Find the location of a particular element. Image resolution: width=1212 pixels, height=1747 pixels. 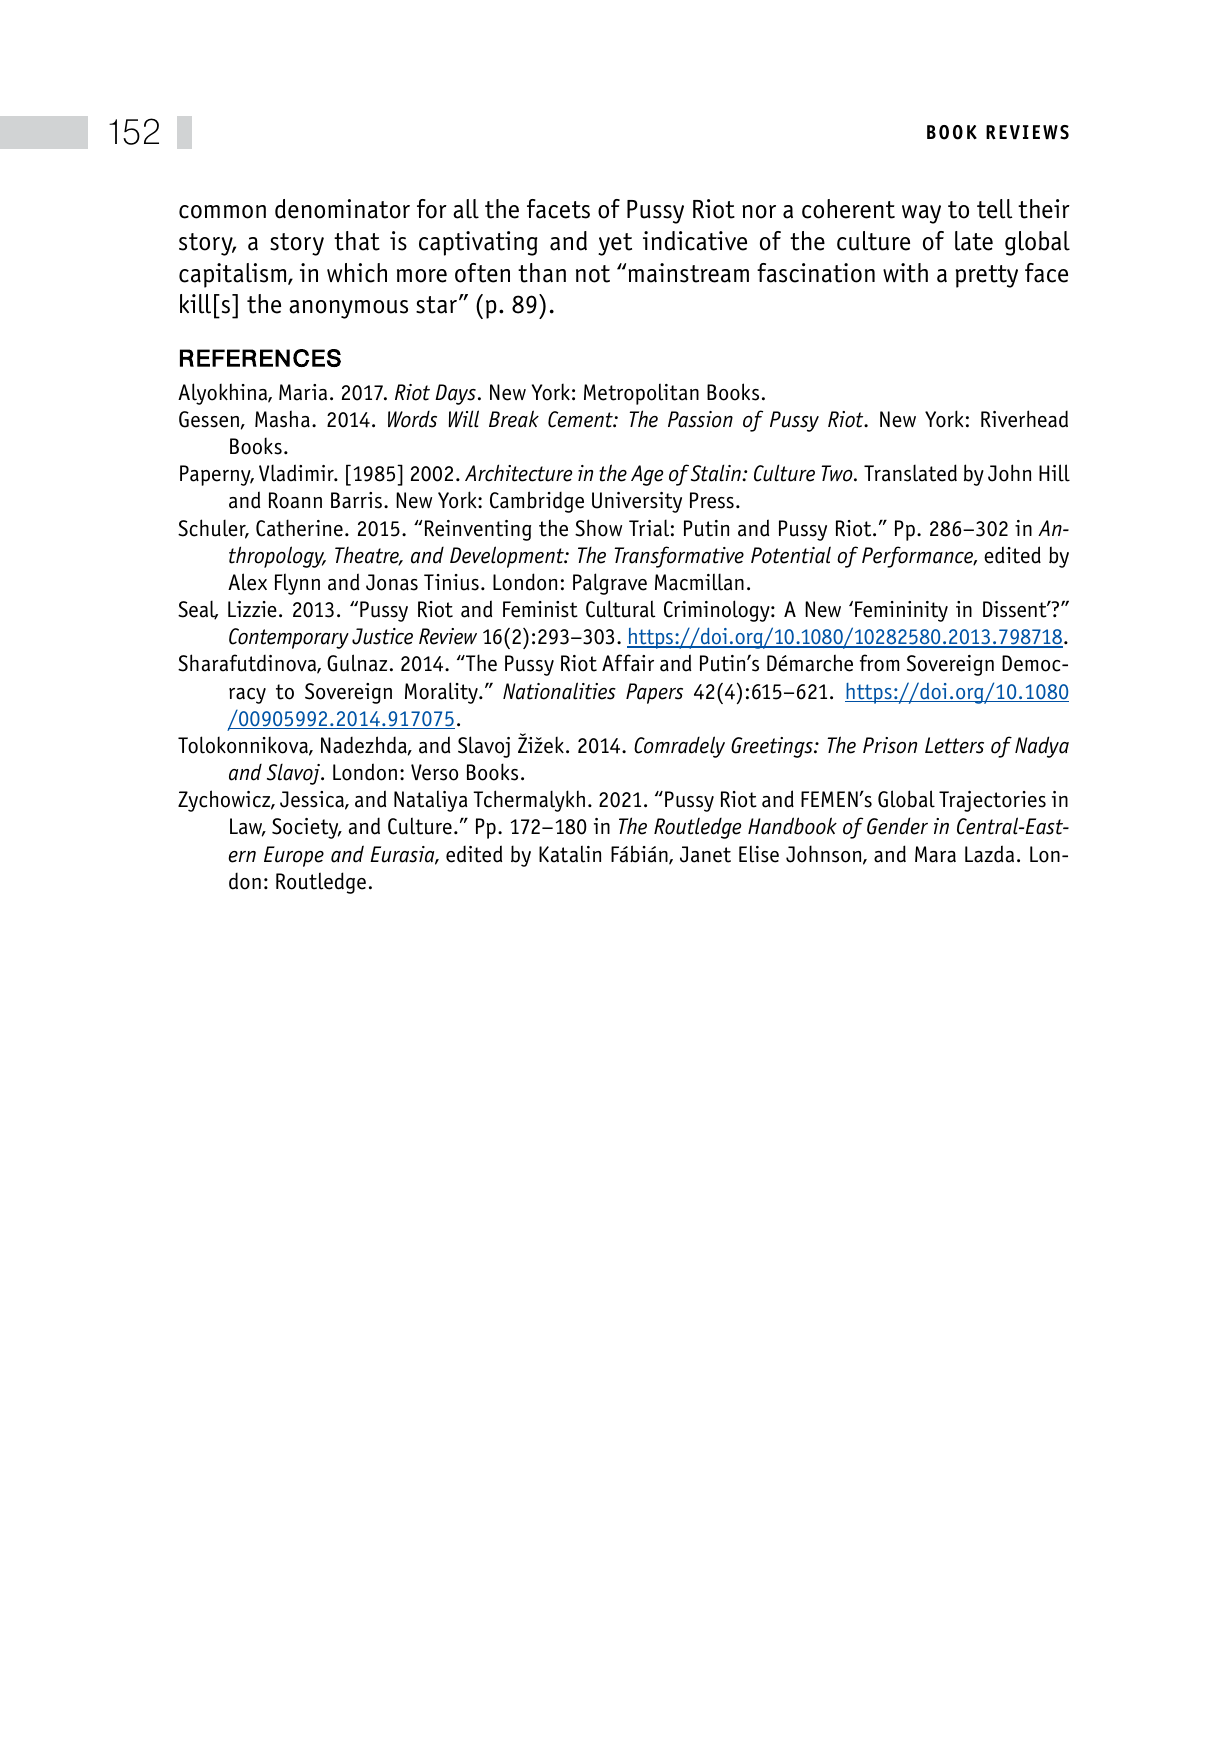

Contemporary is located at coordinates (289, 638).
